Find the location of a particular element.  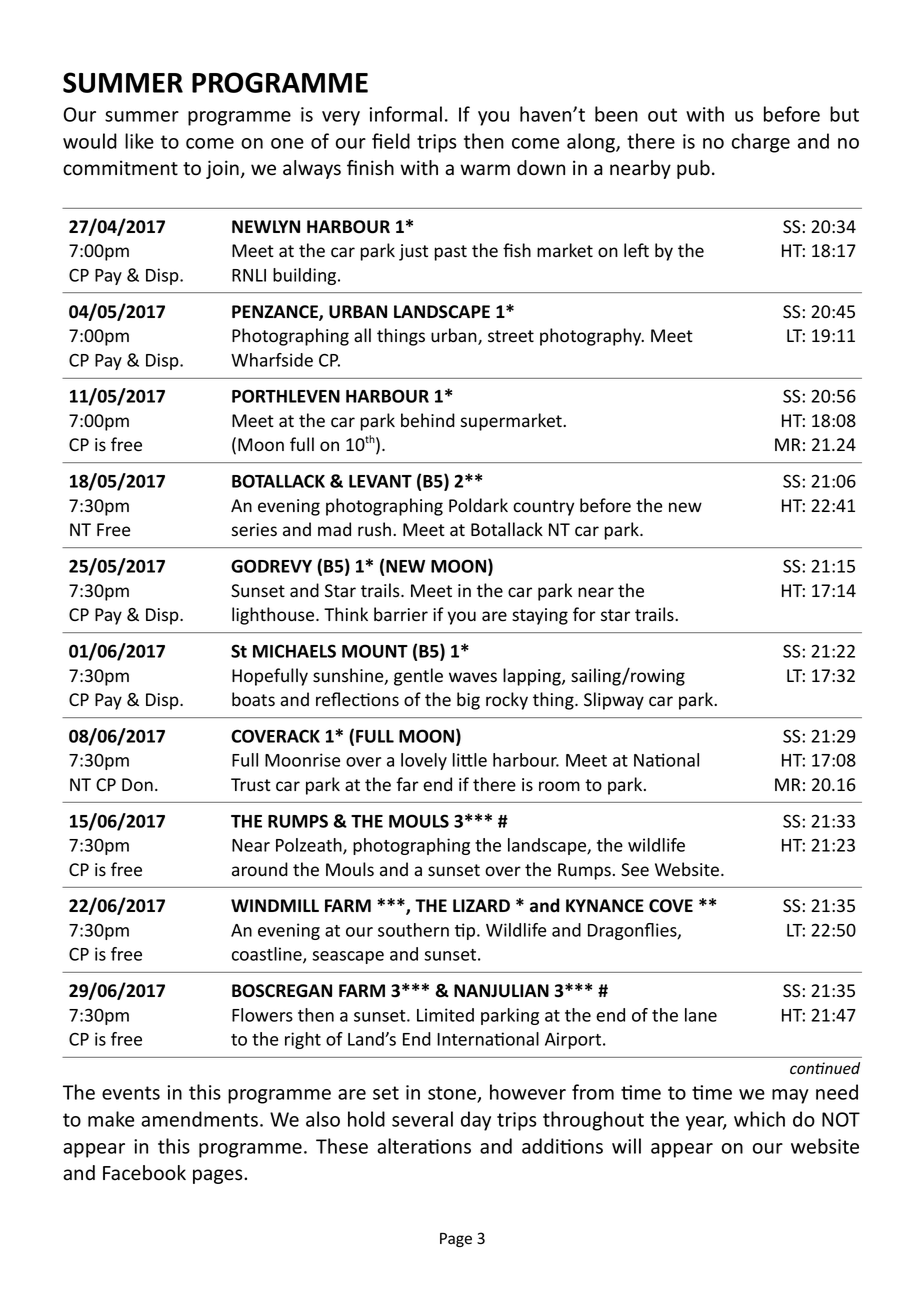

amendments is located at coordinates (199, 1119).
